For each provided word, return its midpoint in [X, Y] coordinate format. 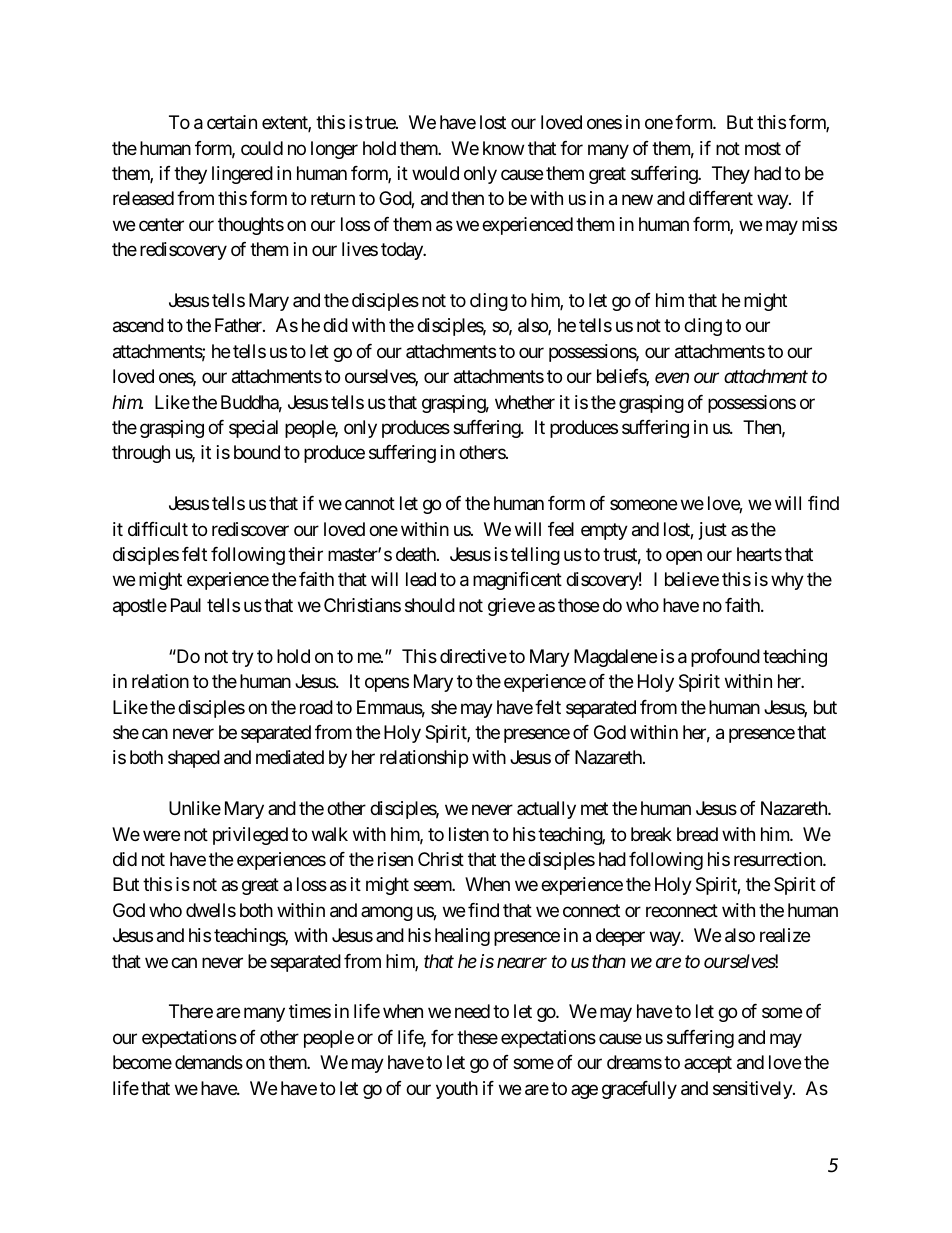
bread [697, 834]
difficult [158, 529]
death [417, 554]
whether [525, 402]
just [713, 531]
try [243, 658]
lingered [242, 175]
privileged [250, 836]
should [430, 605]
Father [239, 325]
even [672, 378]
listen [469, 834]
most [763, 148]
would [435, 173]
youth [457, 1090]
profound [725, 658]
